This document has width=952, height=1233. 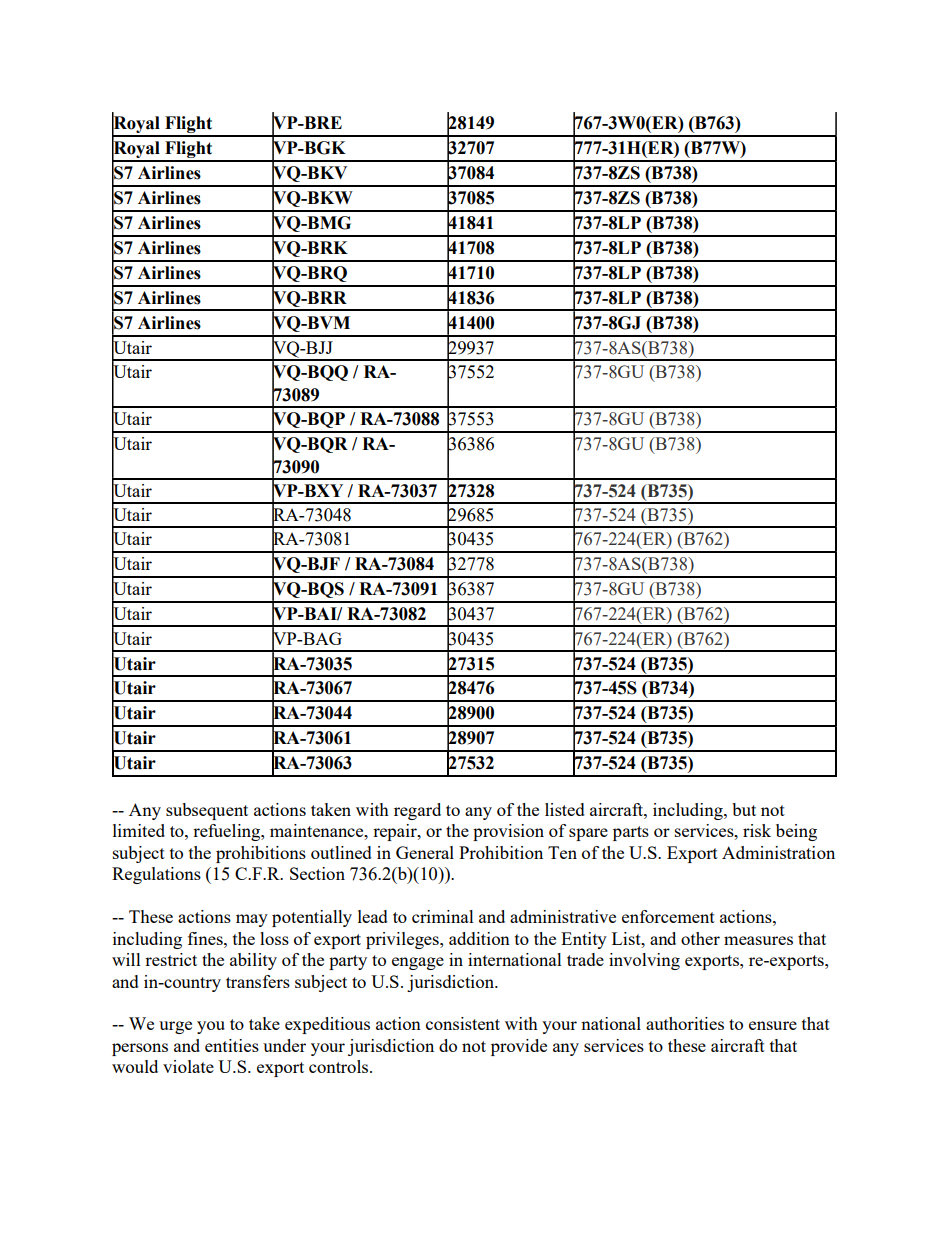 What do you see at coordinates (700, 938) in the document?
I see `other` at bounding box center [700, 938].
